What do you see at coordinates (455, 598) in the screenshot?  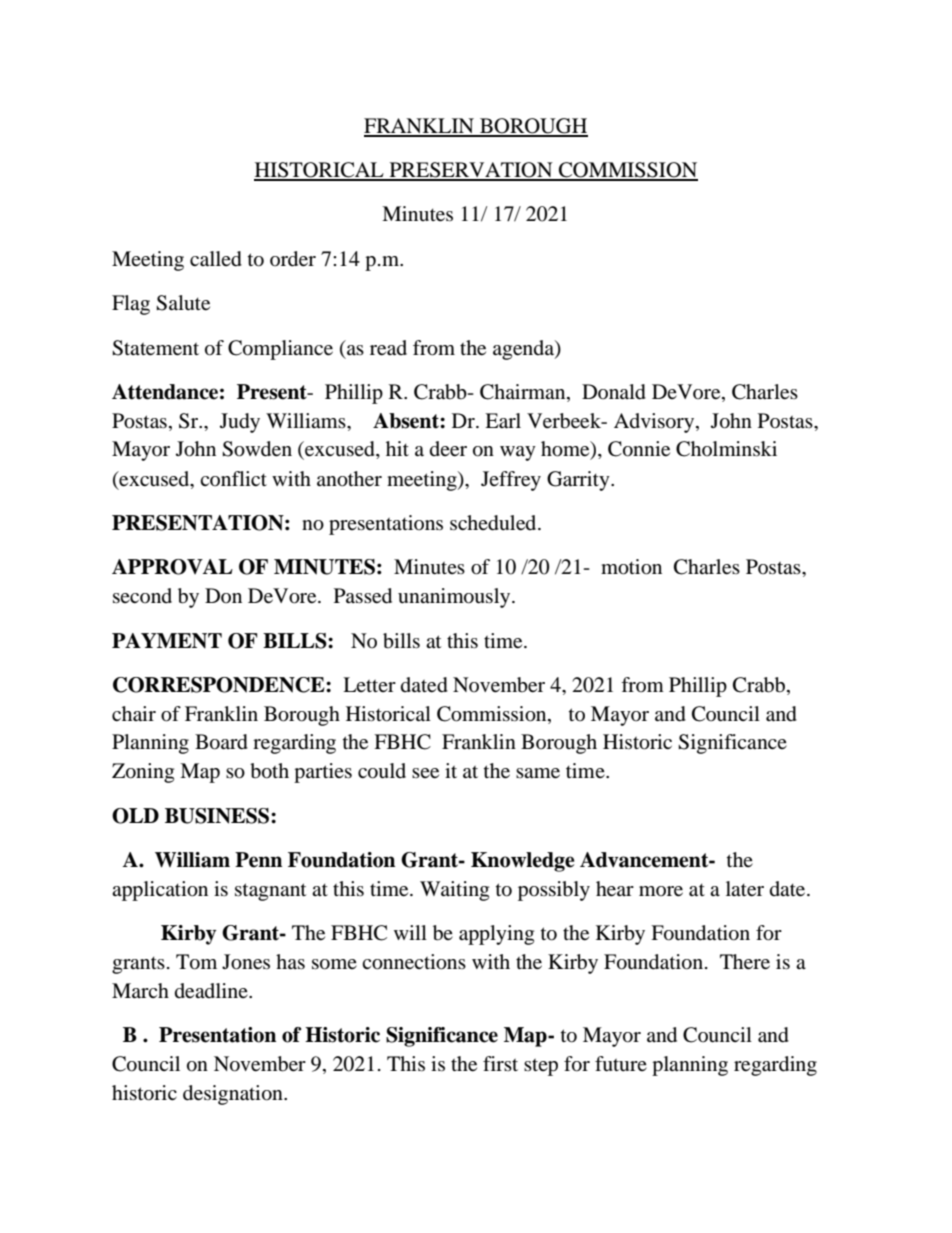 I see `unanimously` at bounding box center [455, 598].
